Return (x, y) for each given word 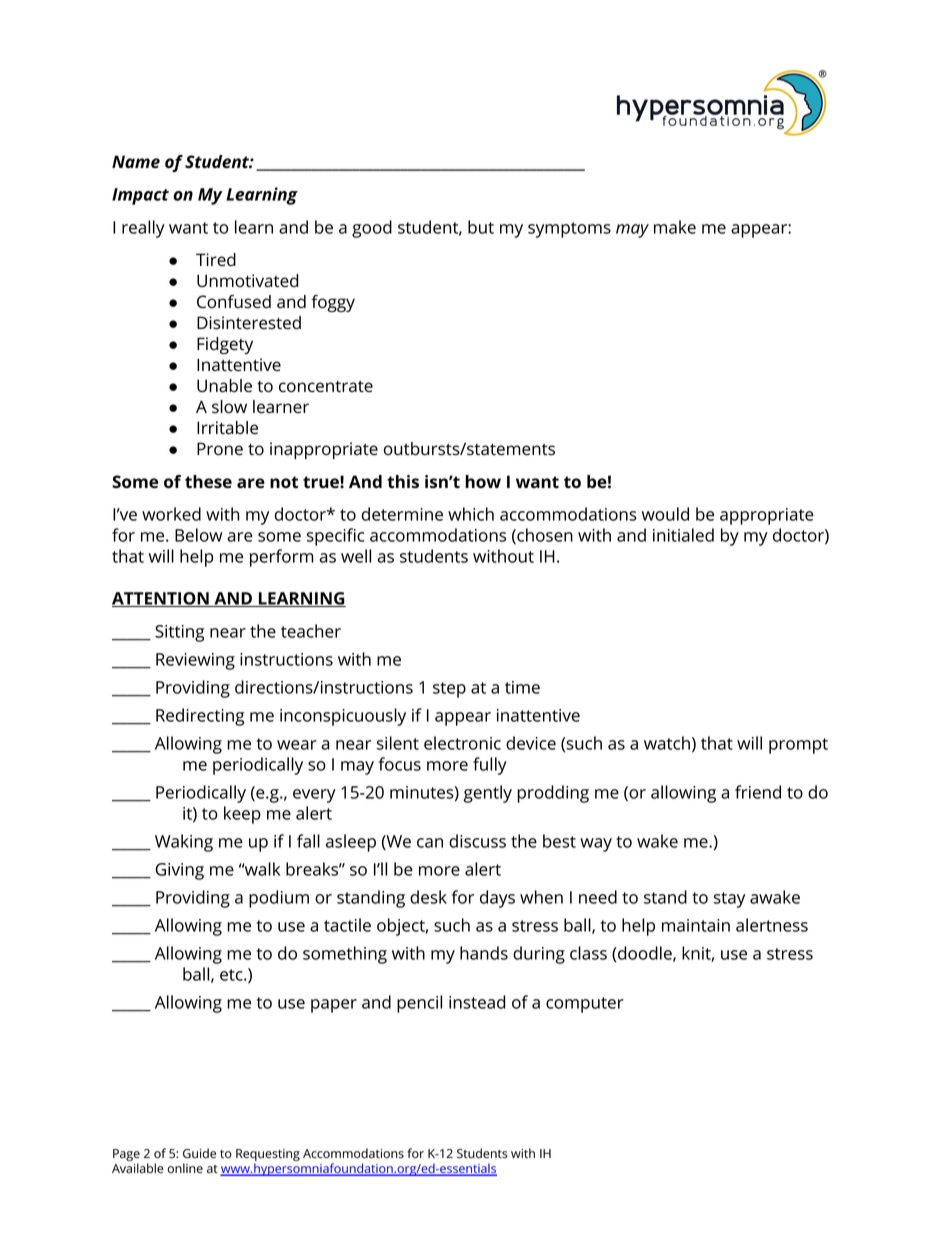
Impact (140, 196)
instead (477, 1002)
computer (585, 1005)
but (481, 227)
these (208, 481)
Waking (184, 843)
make (675, 227)
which (471, 514)
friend (758, 792)
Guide (199, 1153)
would (665, 514)
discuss (477, 841)
